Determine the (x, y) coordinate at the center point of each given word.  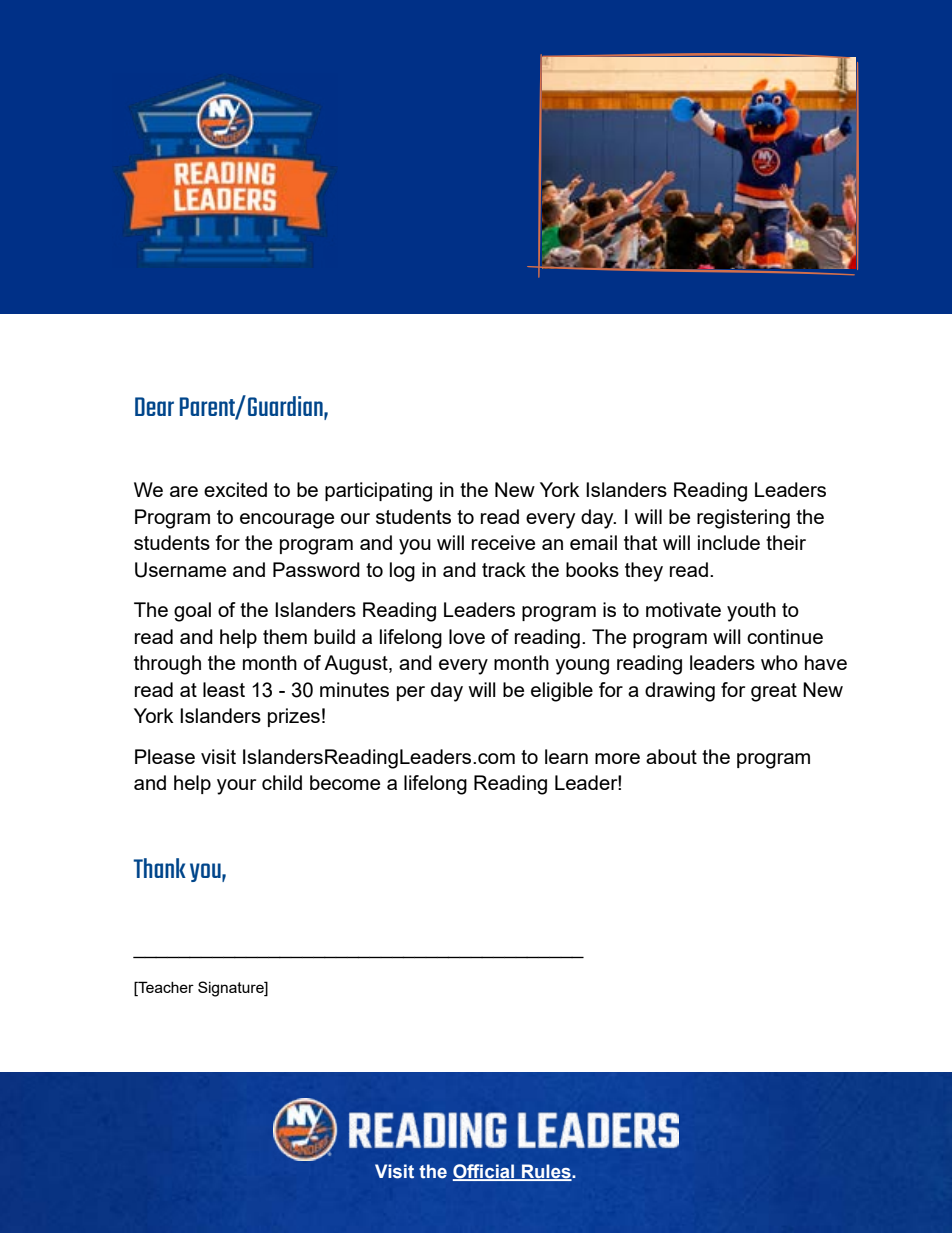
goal (192, 612)
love (467, 636)
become (345, 782)
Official (485, 1172)
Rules (546, 1172)
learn (566, 756)
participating (378, 492)
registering (743, 519)
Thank (159, 868)
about (671, 756)
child (282, 782)
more (617, 758)
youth (751, 612)
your (236, 787)
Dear (154, 406)
